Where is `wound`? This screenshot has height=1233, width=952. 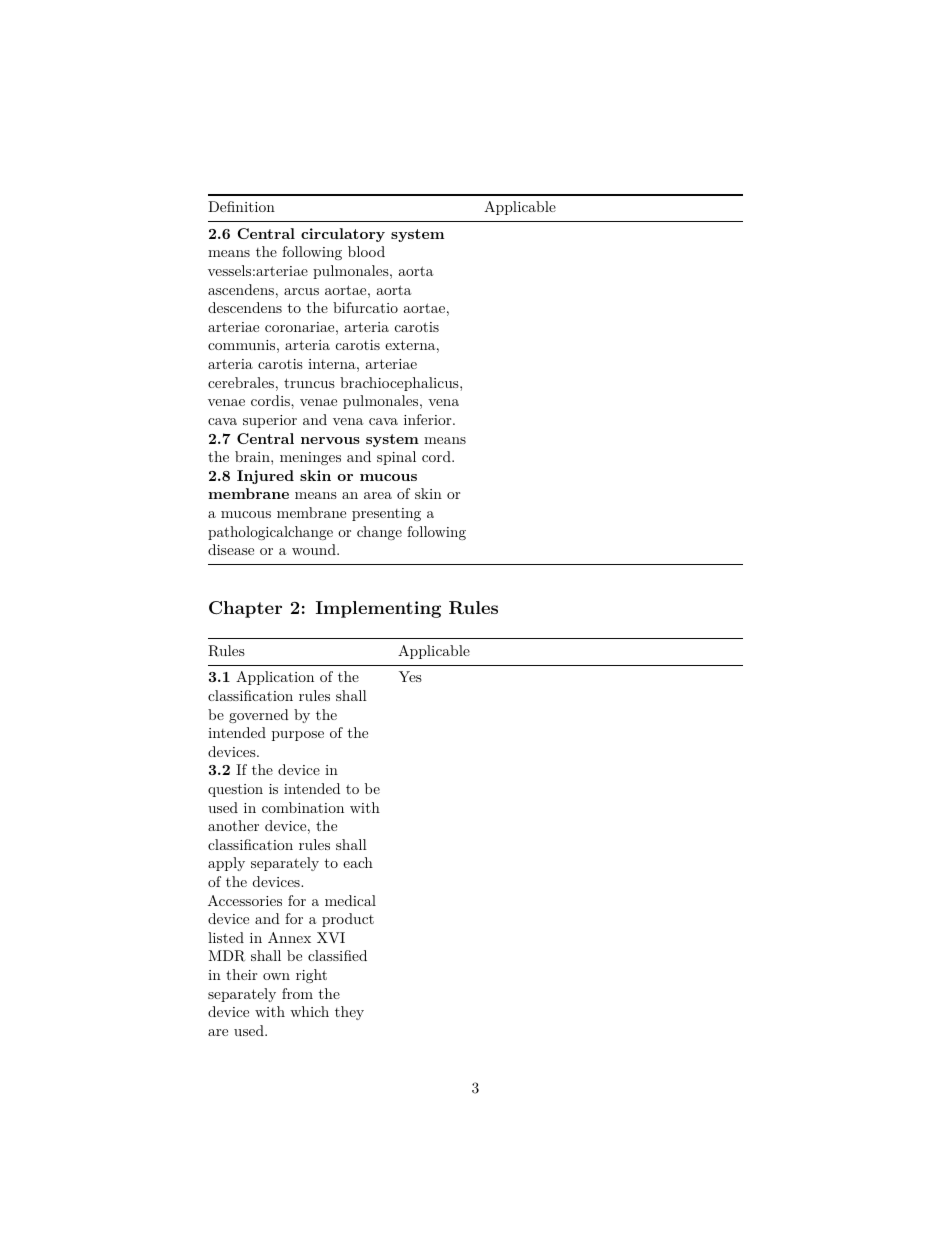 wound is located at coordinates (315, 549).
